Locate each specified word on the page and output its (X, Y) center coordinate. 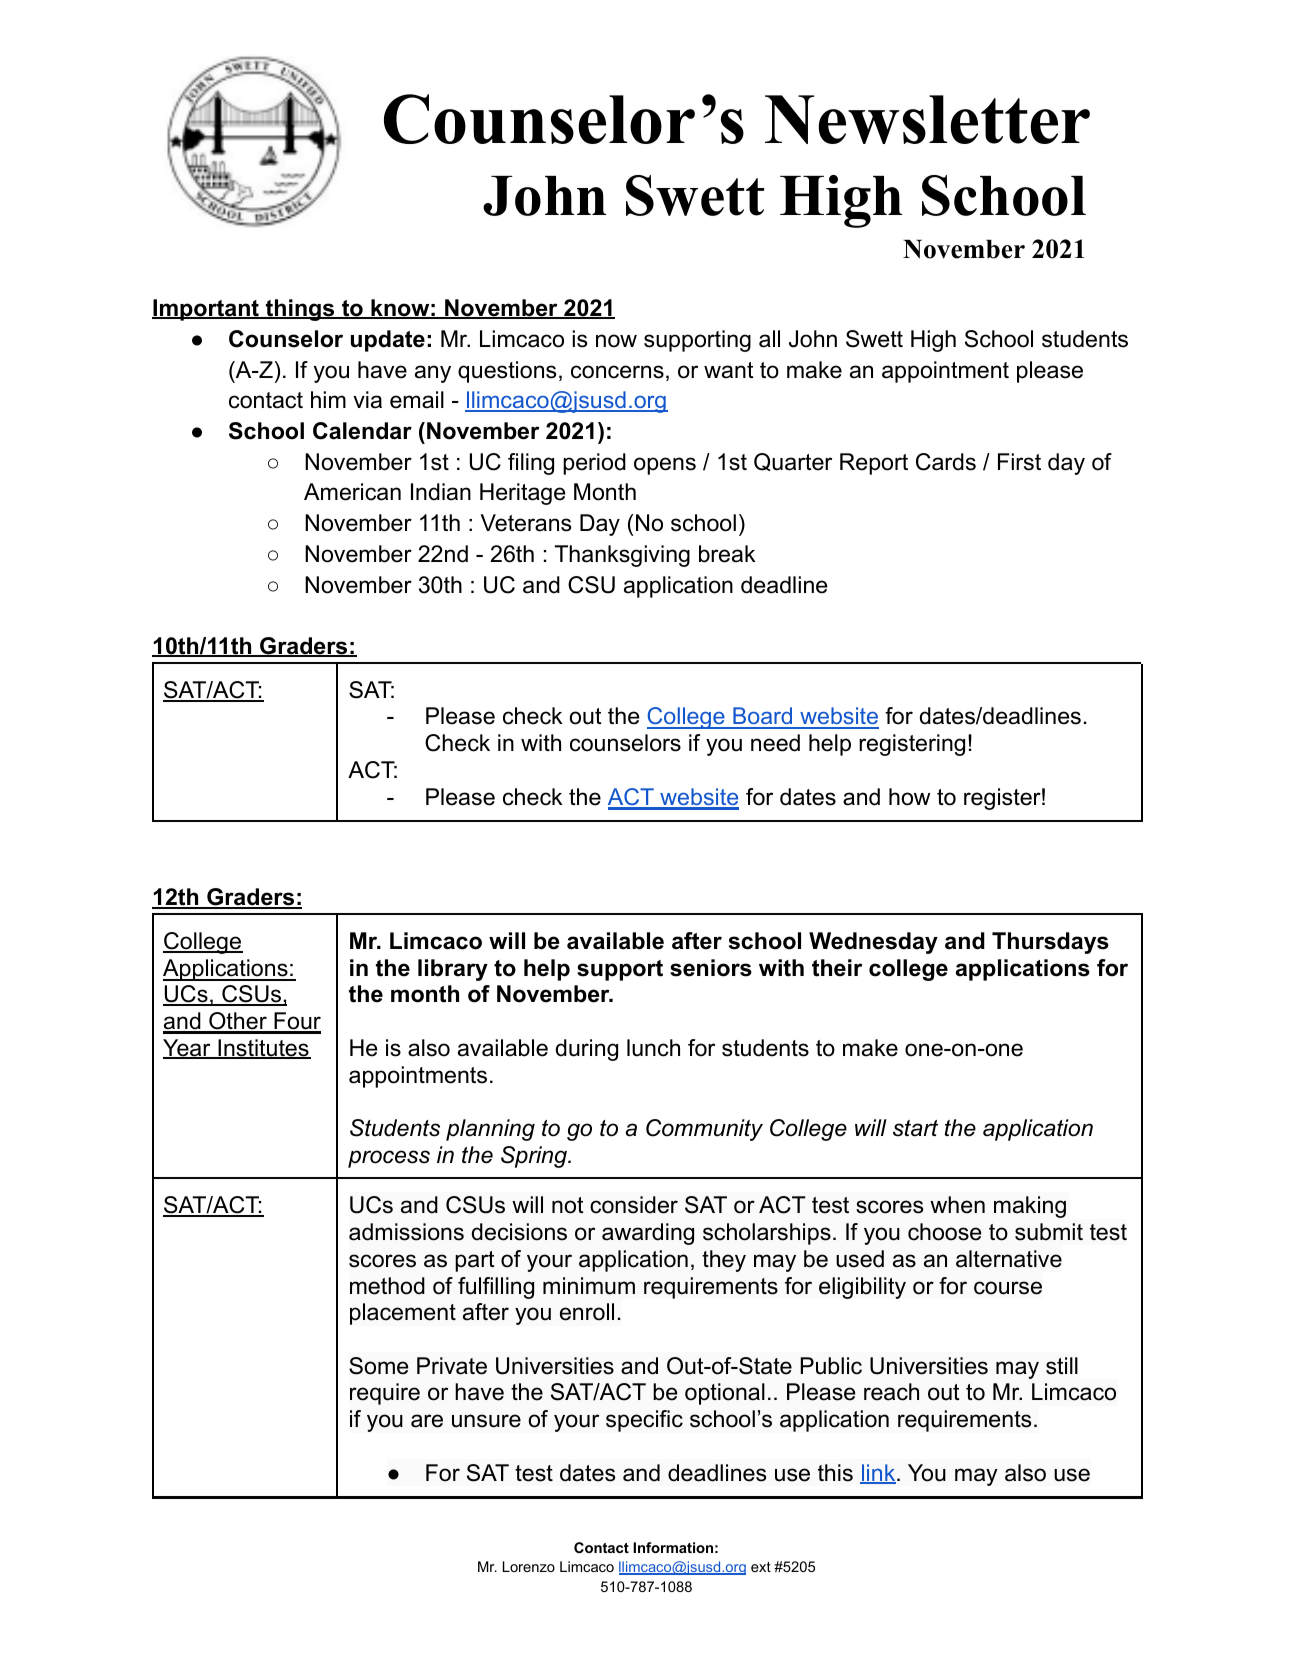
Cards (946, 462)
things (300, 310)
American (352, 492)
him (328, 399)
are (427, 1421)
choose (944, 1232)
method (387, 1286)
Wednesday (873, 943)
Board (763, 717)
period (594, 464)
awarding (648, 1234)
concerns (617, 372)
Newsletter (927, 119)
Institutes (263, 1049)
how (909, 797)
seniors (711, 968)
